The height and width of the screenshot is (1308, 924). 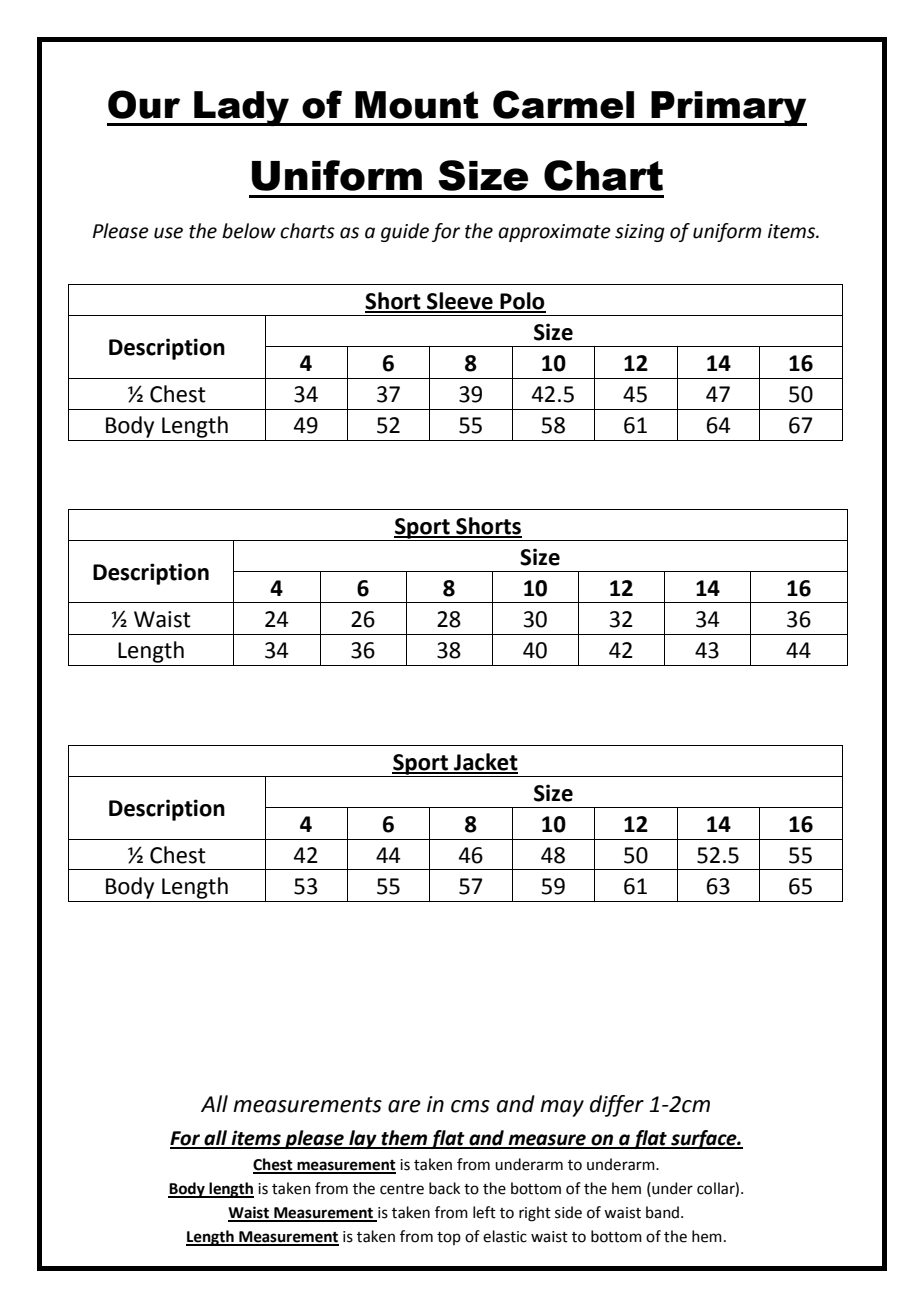 I want to click on band, so click(x=662, y=1212).
